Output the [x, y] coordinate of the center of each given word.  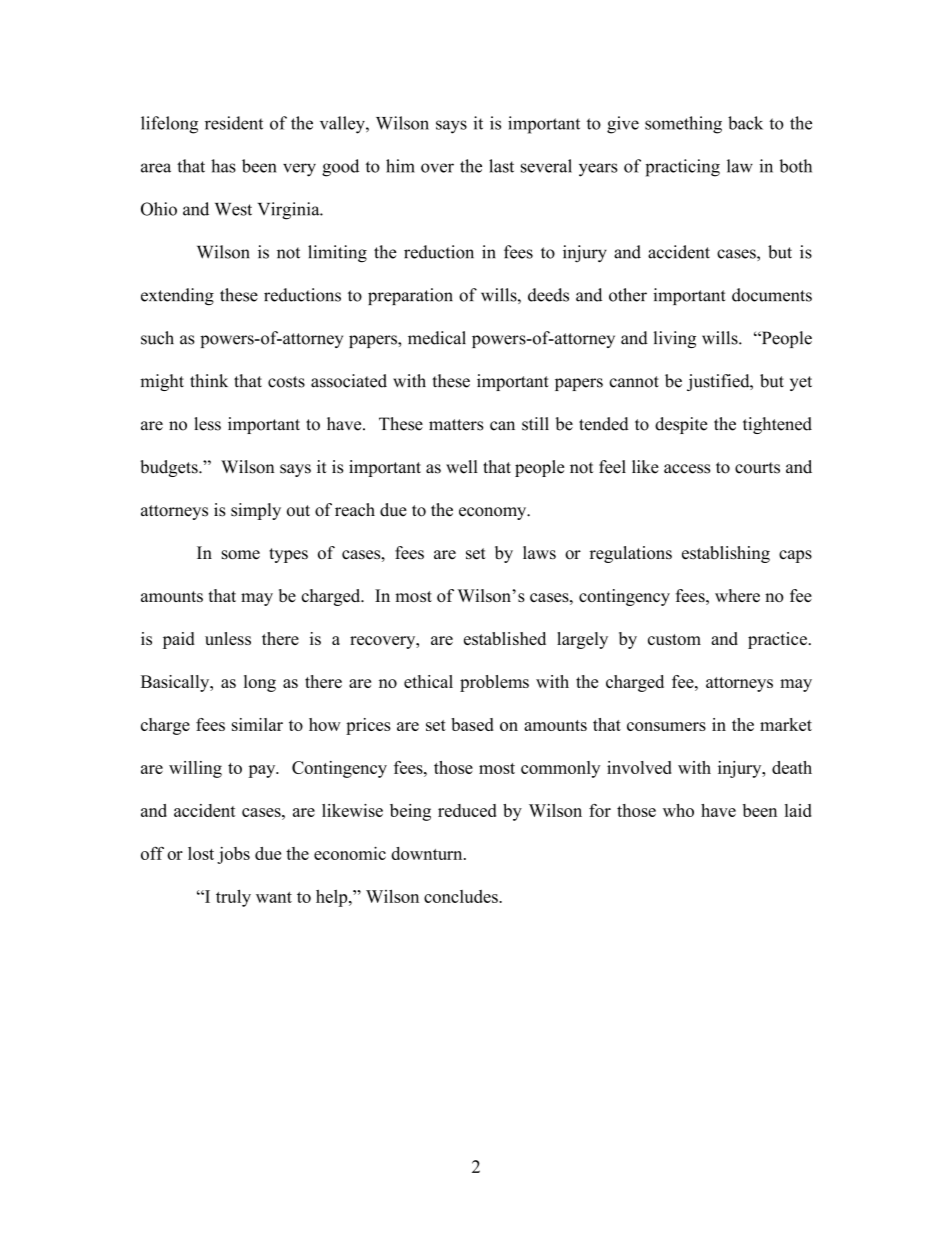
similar [257, 724]
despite [681, 425]
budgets [170, 468]
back [745, 123]
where [737, 595]
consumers [666, 726]
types [288, 555]
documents [772, 295]
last [501, 166]
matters [456, 425]
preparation [410, 296]
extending [177, 296]
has [223, 166]
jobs [233, 855]
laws [539, 552]
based [472, 724]
